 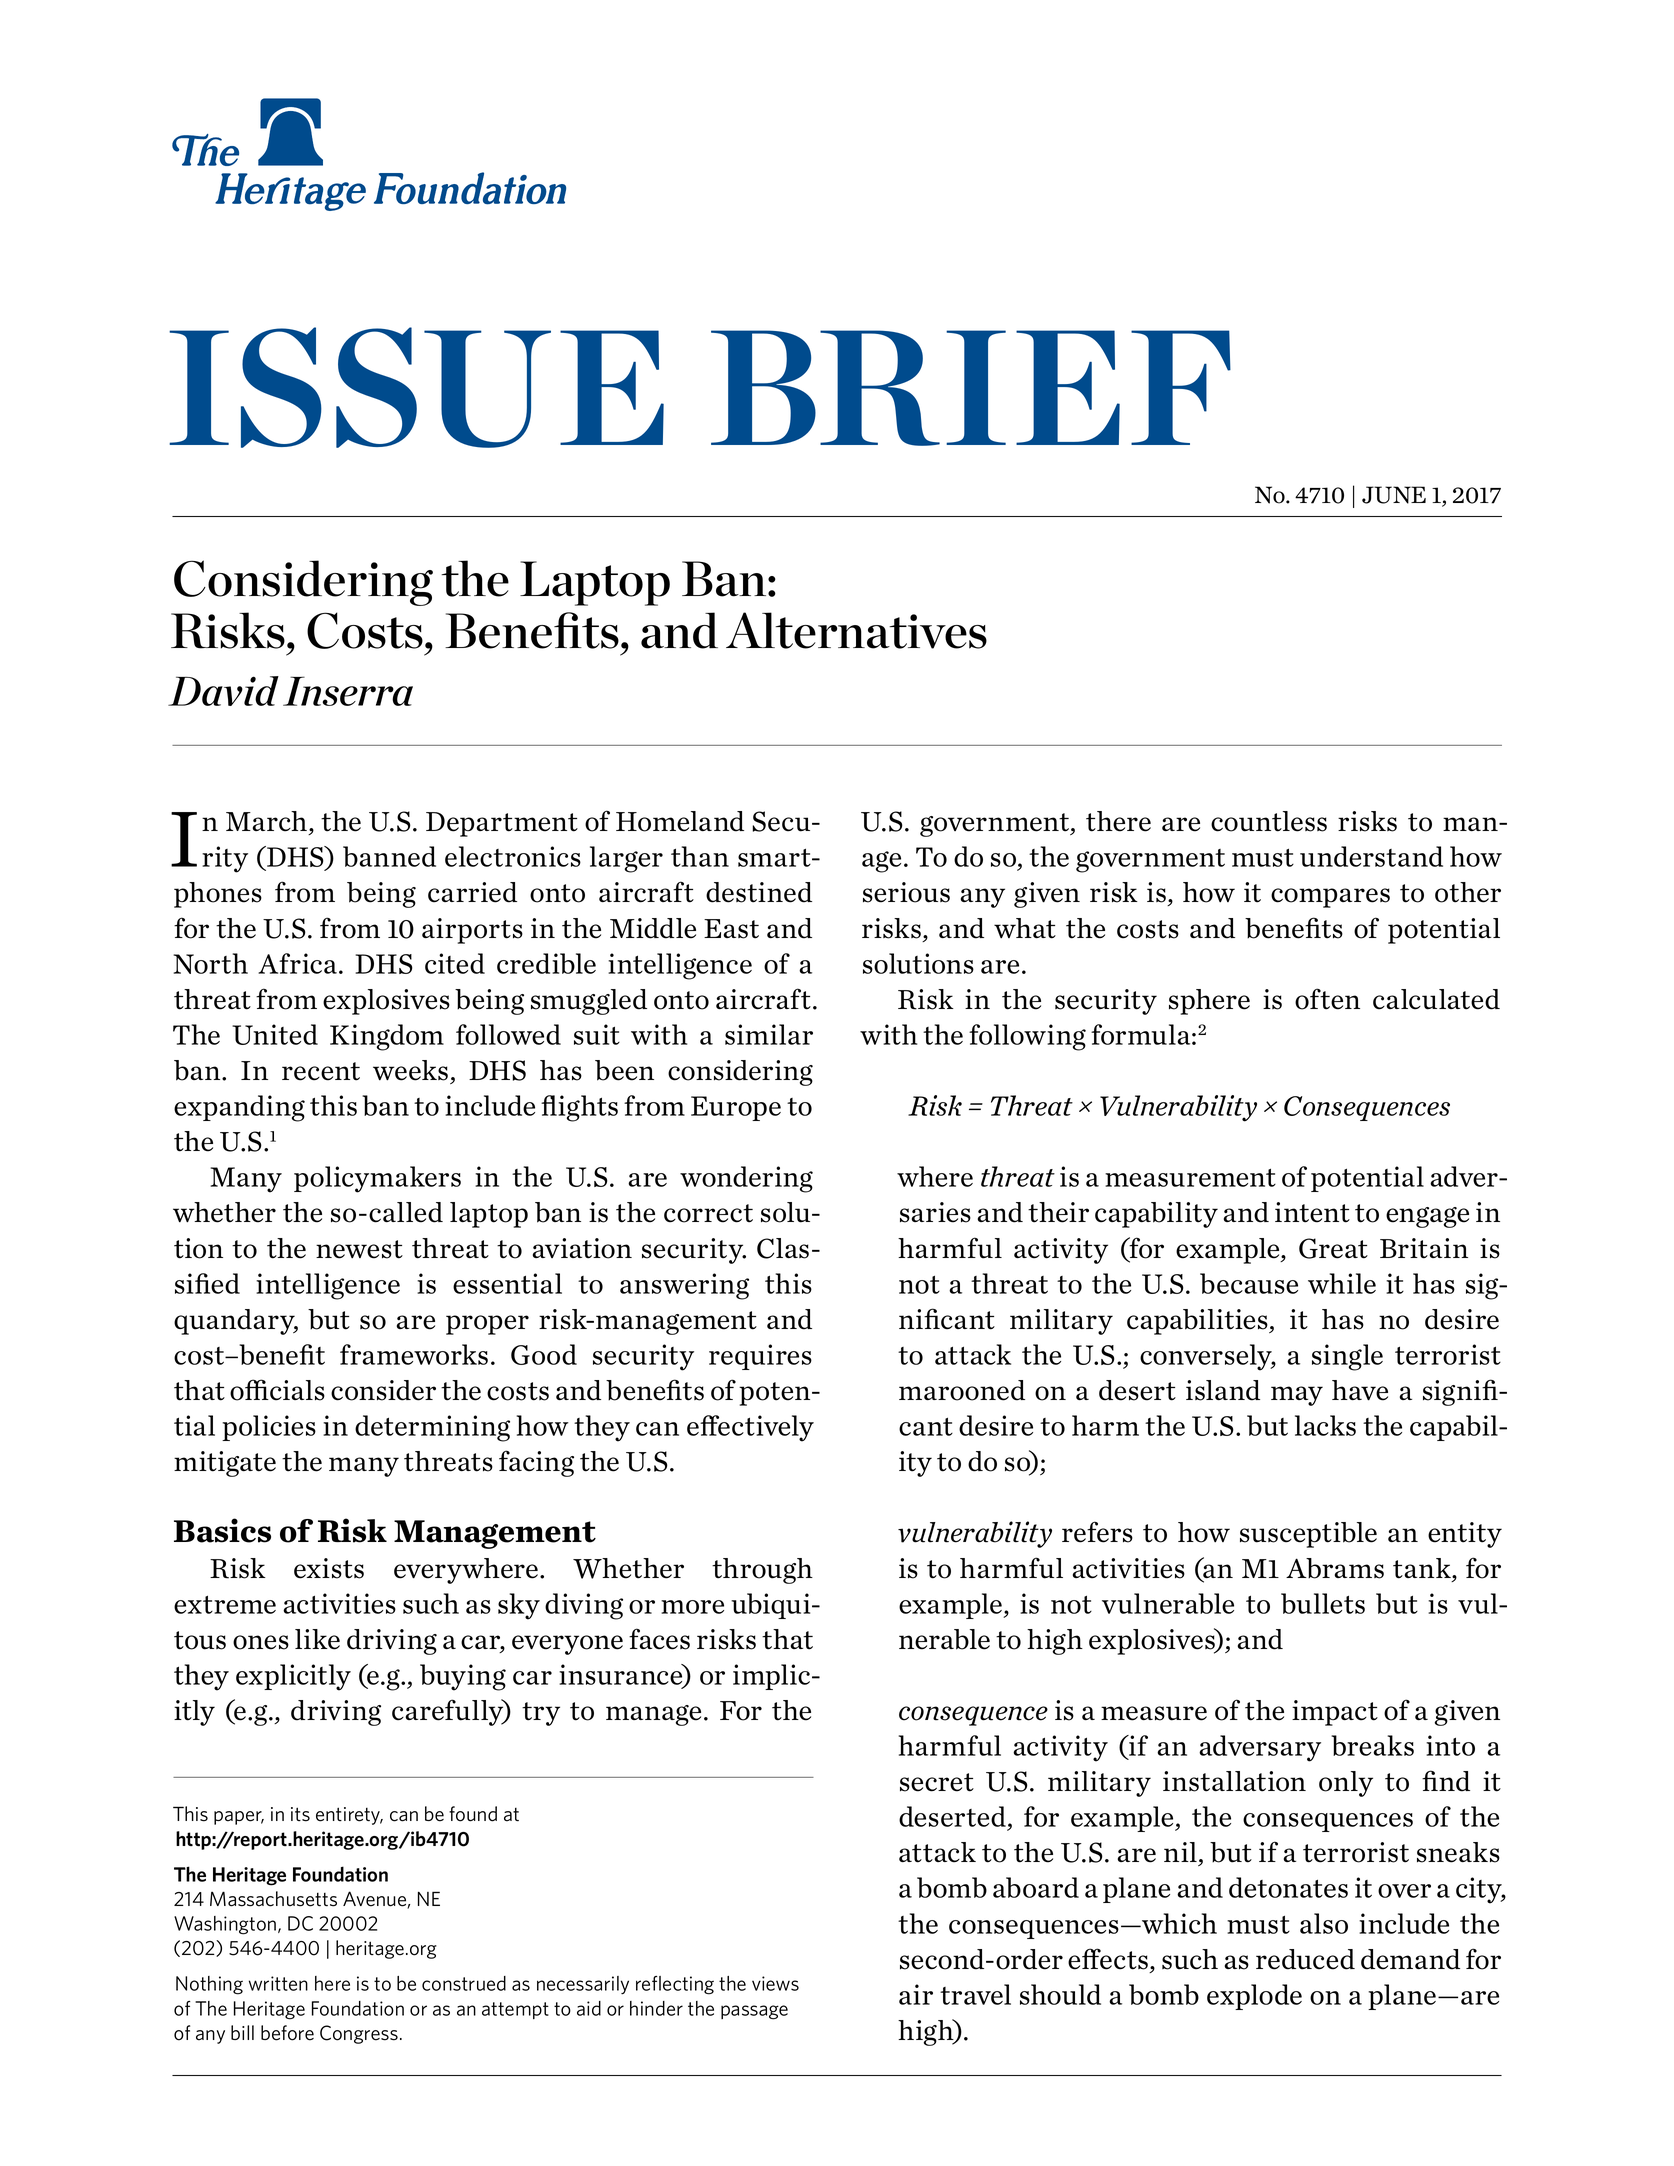 I want to click on frameworks, so click(x=414, y=1354).
